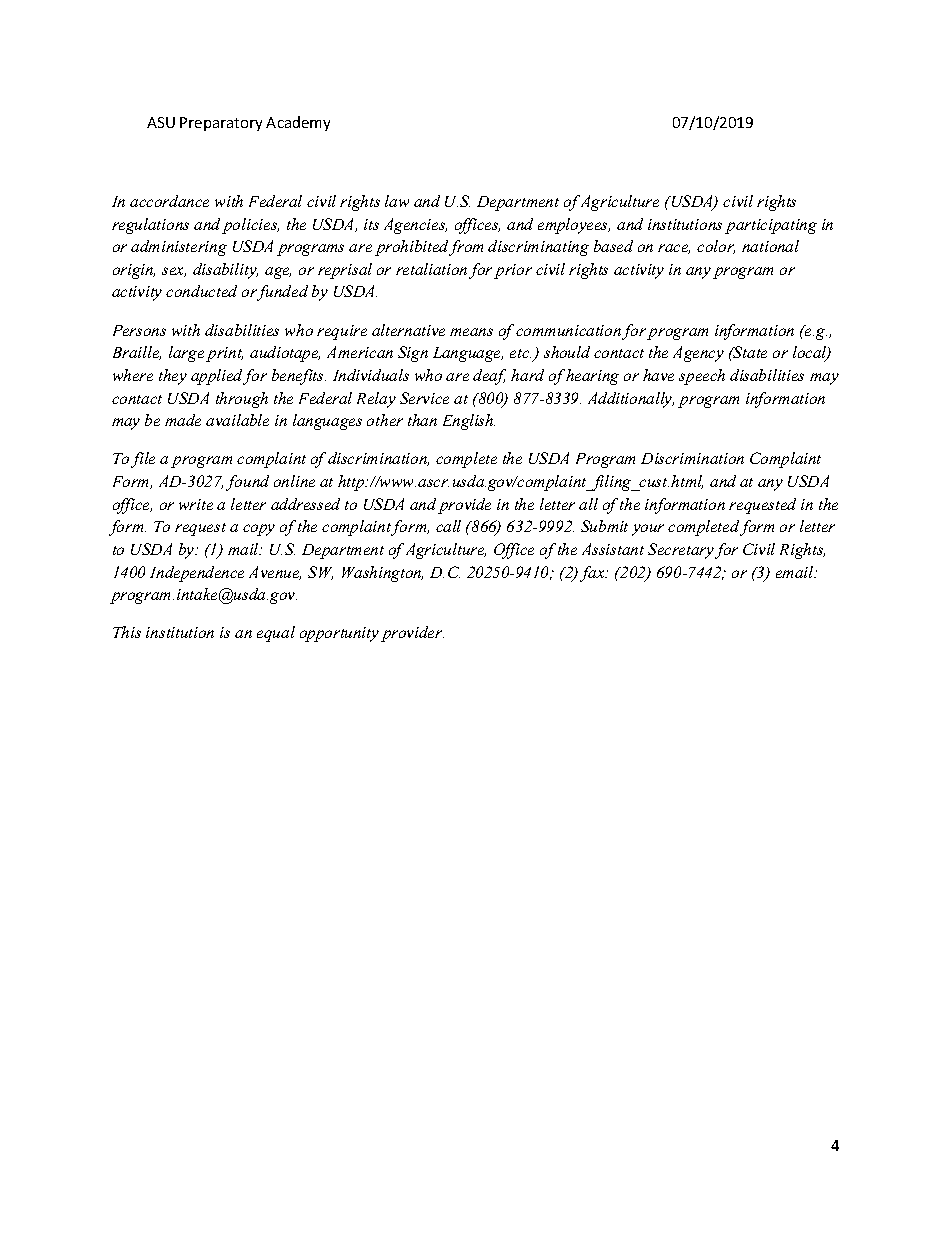 The width and height of the document is (952, 1233). What do you see at coordinates (276, 634) in the document?
I see `equal` at bounding box center [276, 634].
